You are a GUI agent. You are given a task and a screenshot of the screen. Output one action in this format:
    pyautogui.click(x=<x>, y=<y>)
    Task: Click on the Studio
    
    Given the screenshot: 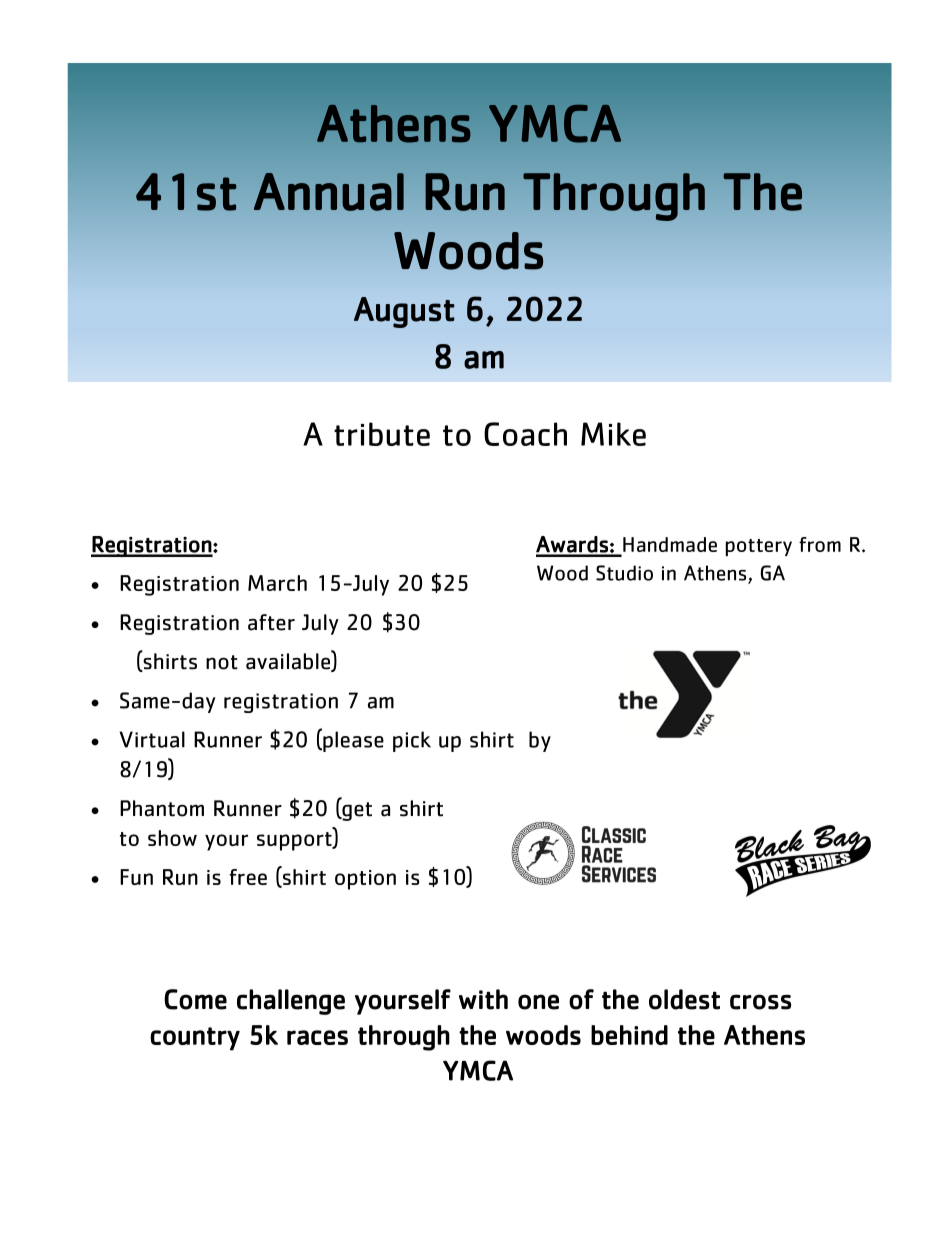 What is the action you would take?
    pyautogui.click(x=624, y=573)
